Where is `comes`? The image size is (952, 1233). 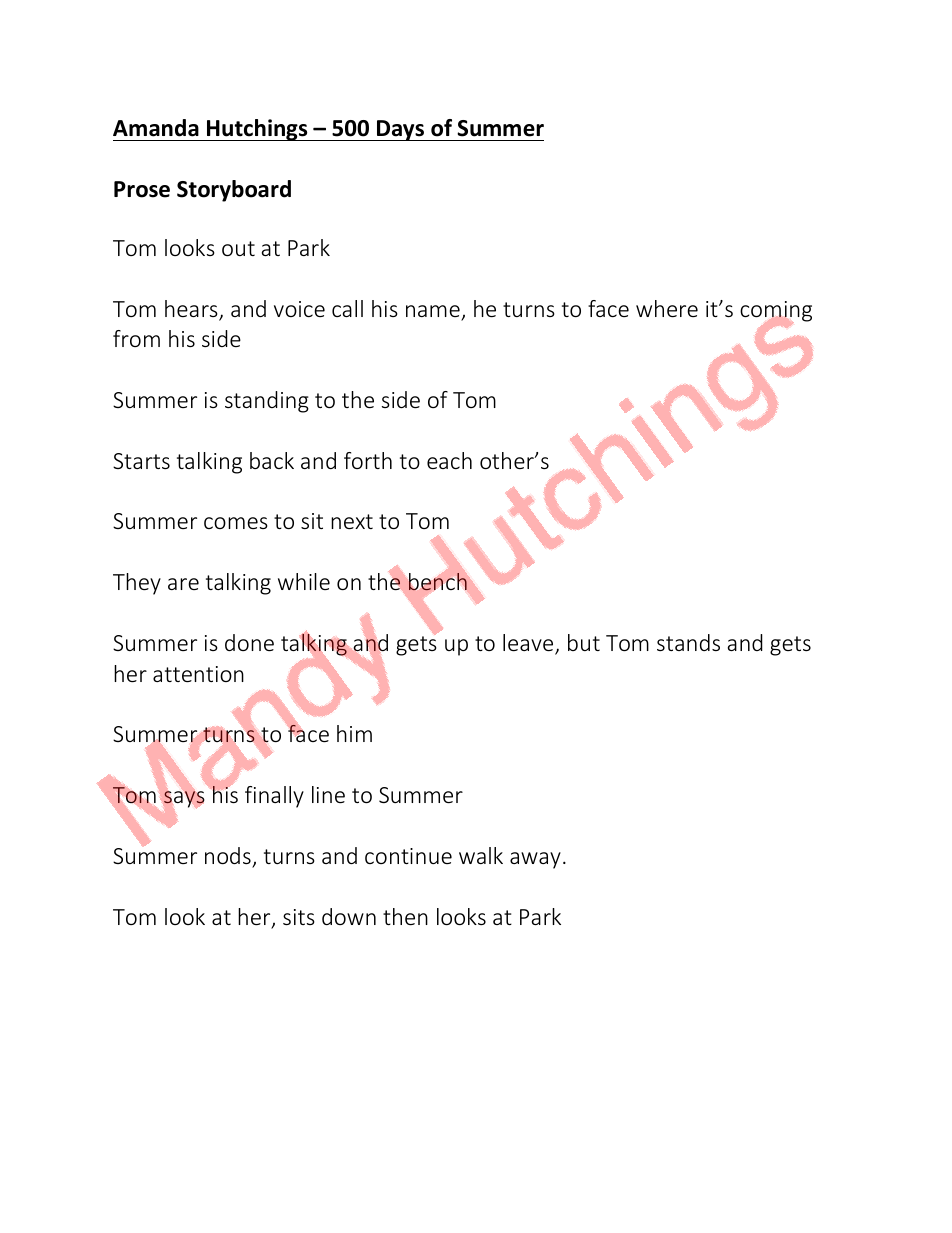 comes is located at coordinates (236, 523).
